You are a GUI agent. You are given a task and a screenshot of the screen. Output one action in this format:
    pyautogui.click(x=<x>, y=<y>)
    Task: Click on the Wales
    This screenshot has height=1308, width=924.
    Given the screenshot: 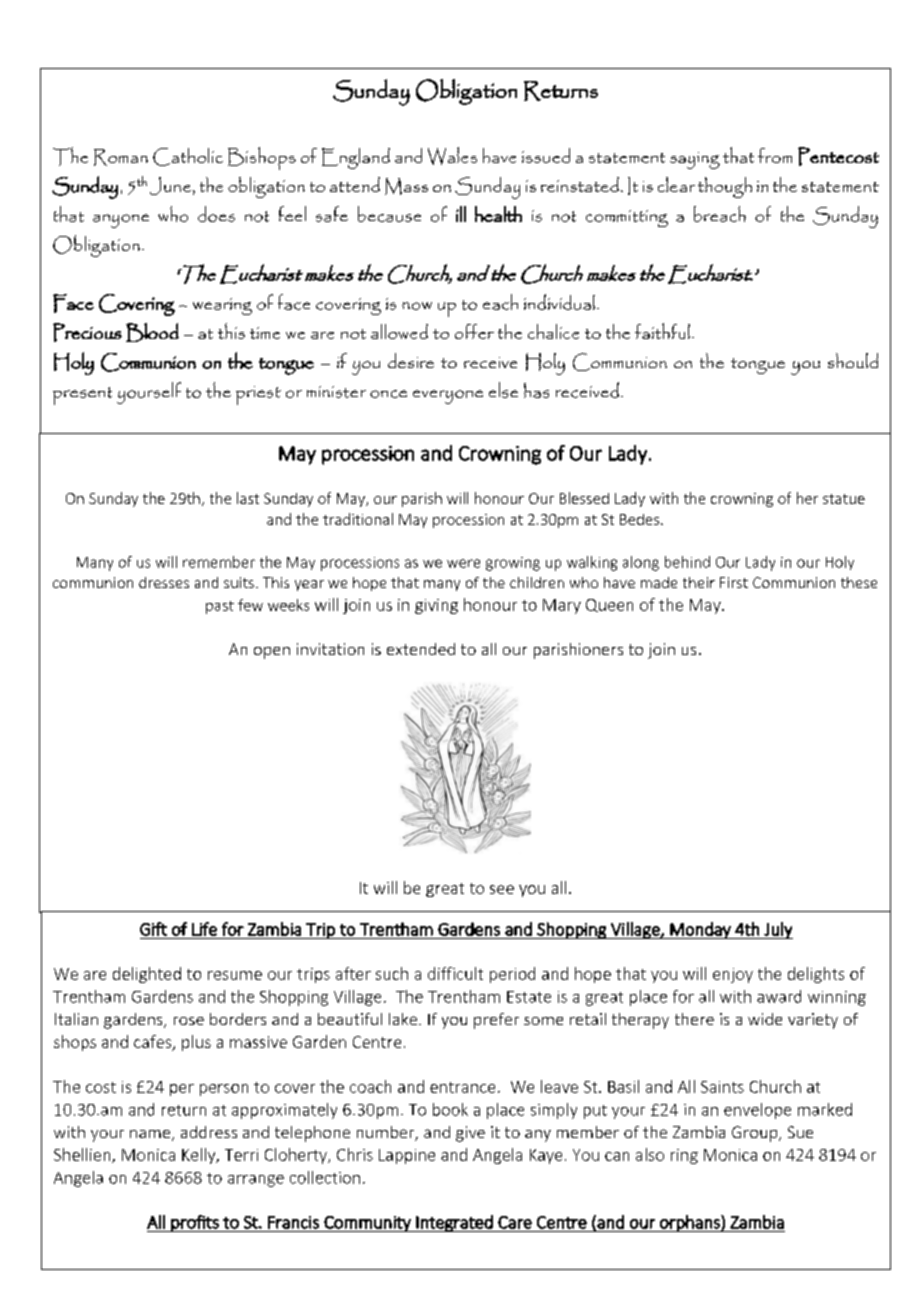 What is the action you would take?
    pyautogui.click(x=452, y=156)
